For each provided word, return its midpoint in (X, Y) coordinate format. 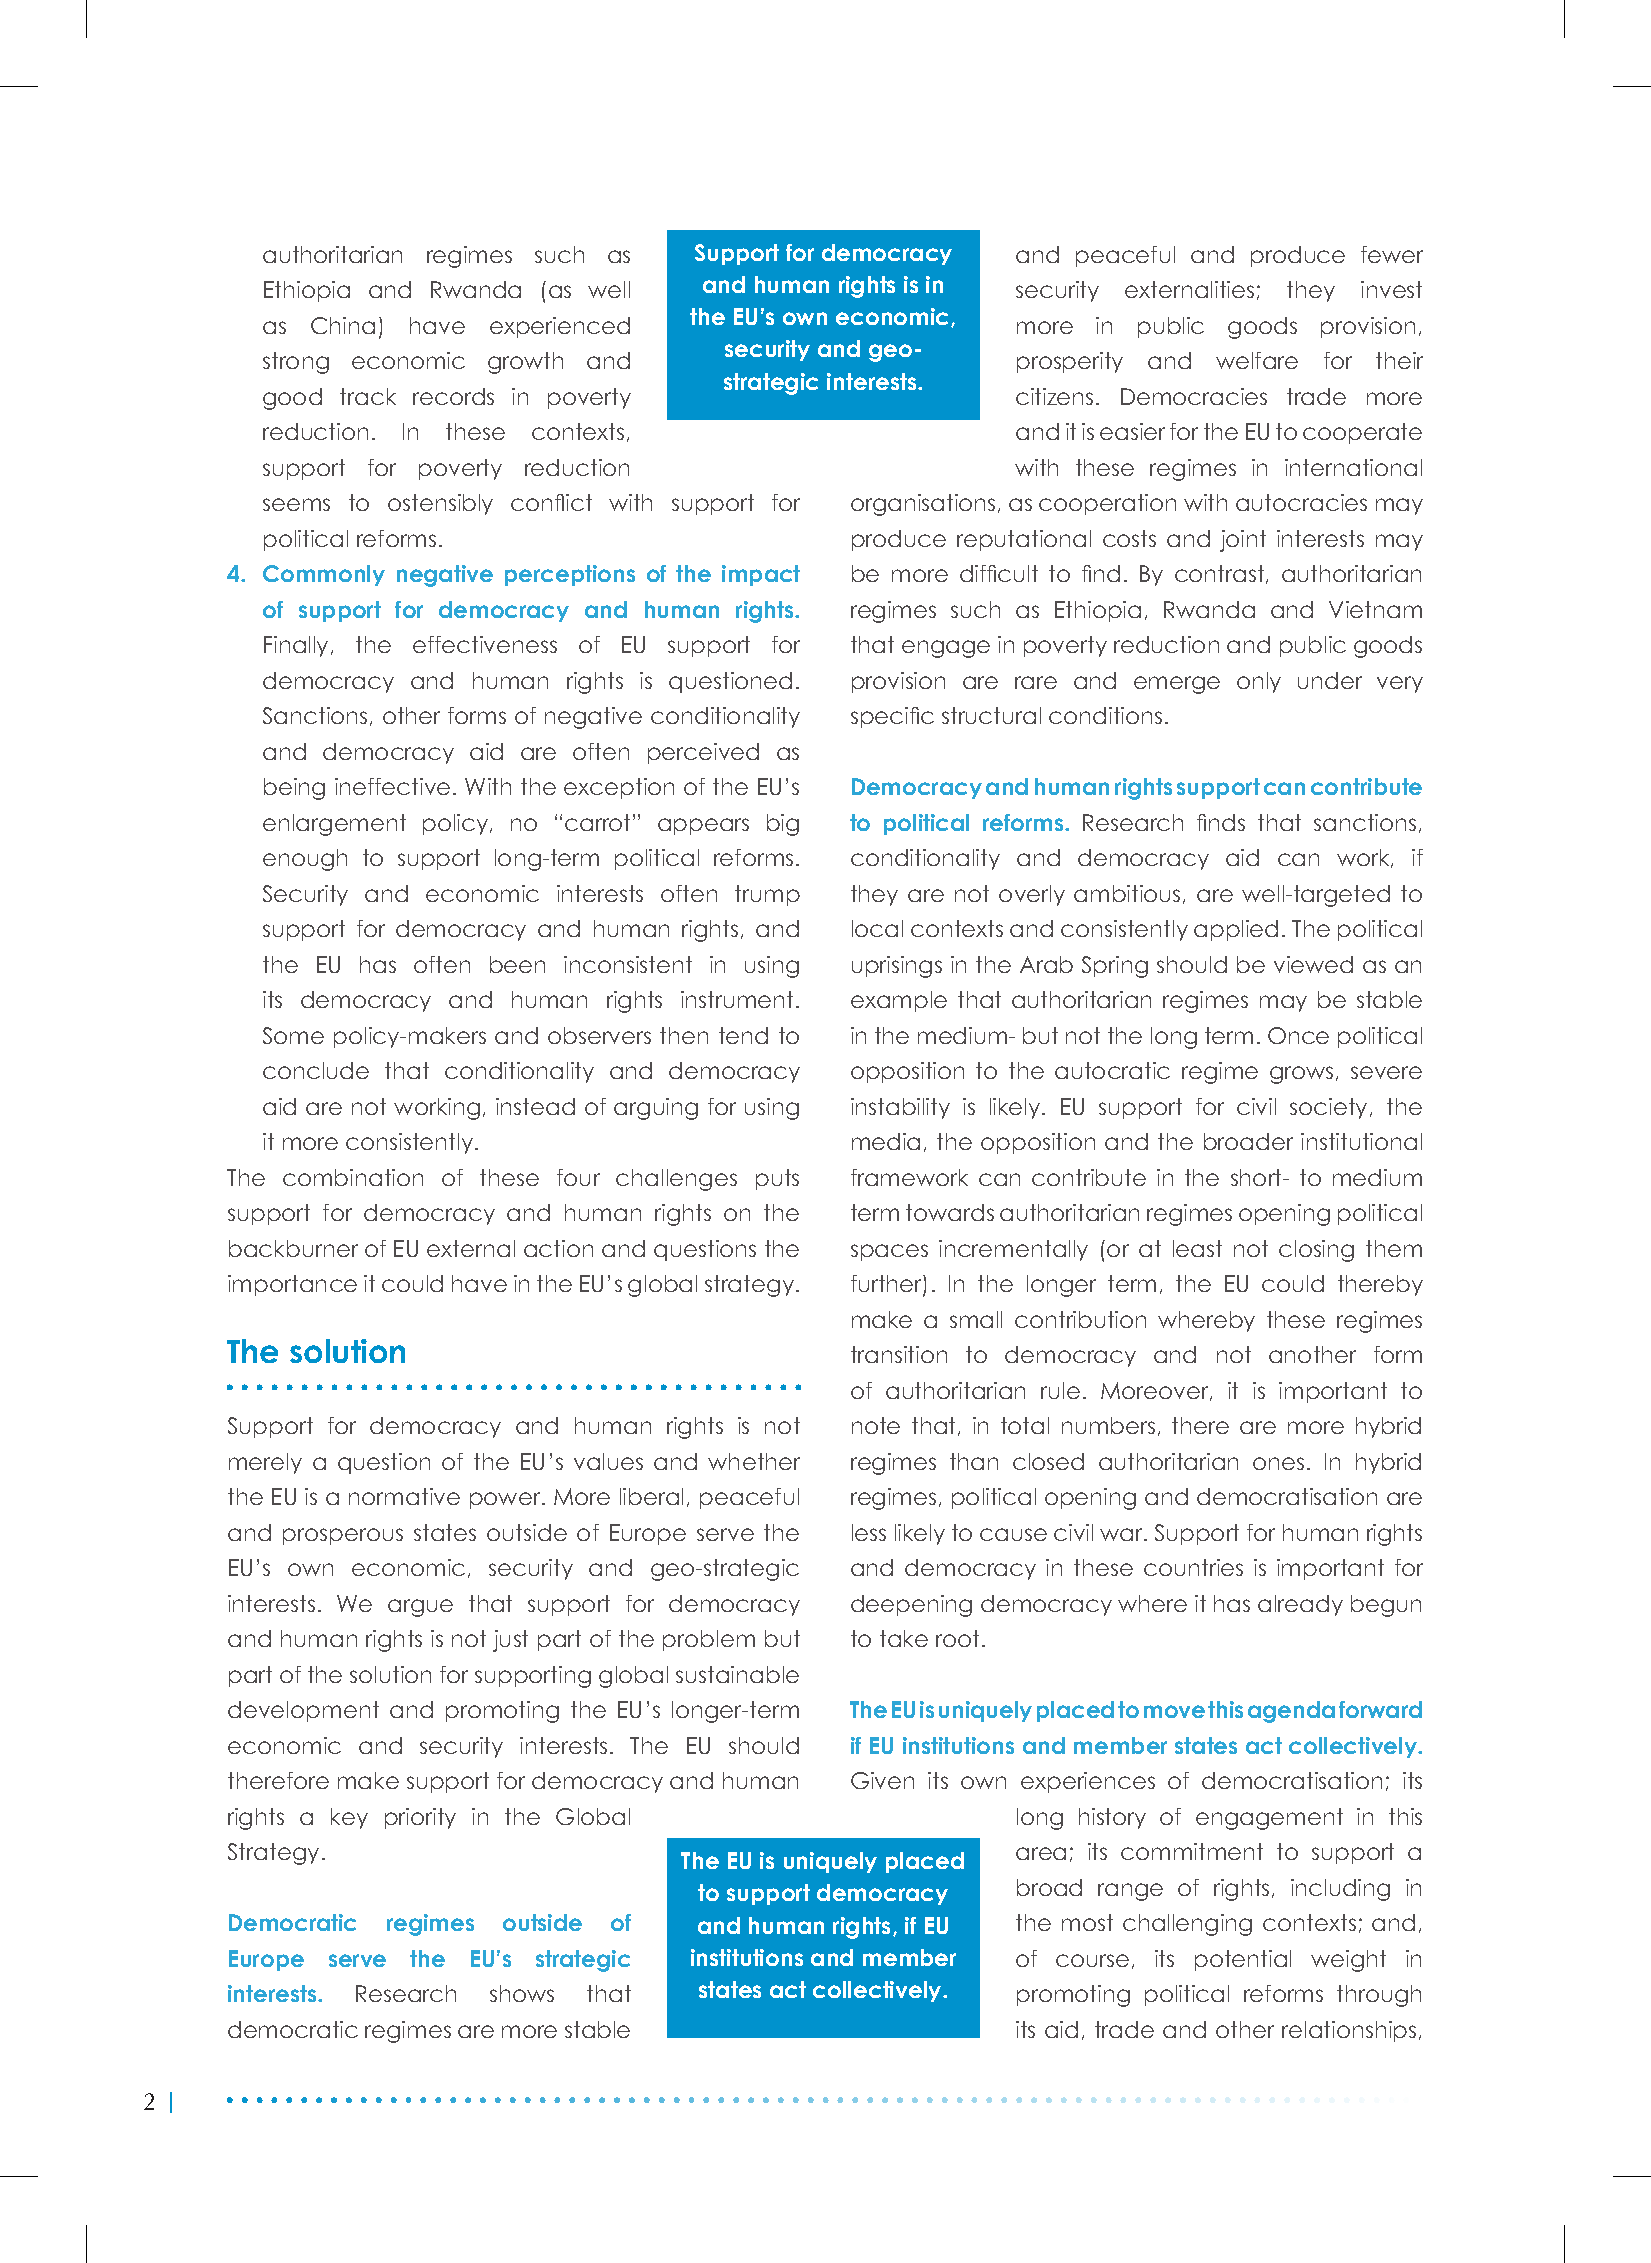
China (343, 325)
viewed (1313, 964)
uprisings (897, 967)
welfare (1257, 360)
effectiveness (485, 644)
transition (899, 1354)
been (517, 964)
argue (420, 1608)
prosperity (1070, 362)
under (1330, 680)
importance (292, 1285)
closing (1316, 1251)
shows (522, 1993)
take (904, 1638)
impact (761, 575)
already (1300, 1605)
